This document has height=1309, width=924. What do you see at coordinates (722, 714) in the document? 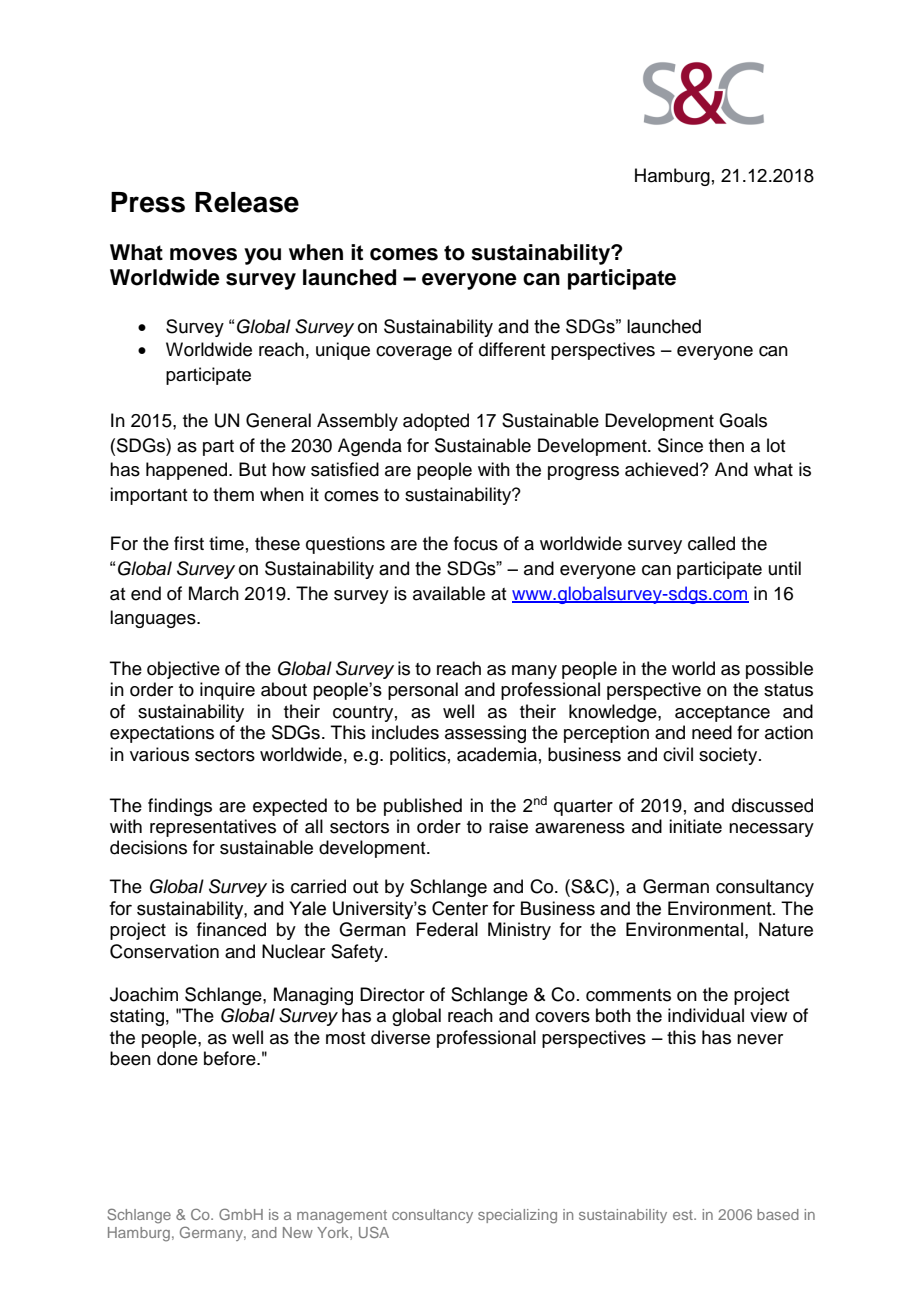
I see `acceptance` at bounding box center [722, 714].
